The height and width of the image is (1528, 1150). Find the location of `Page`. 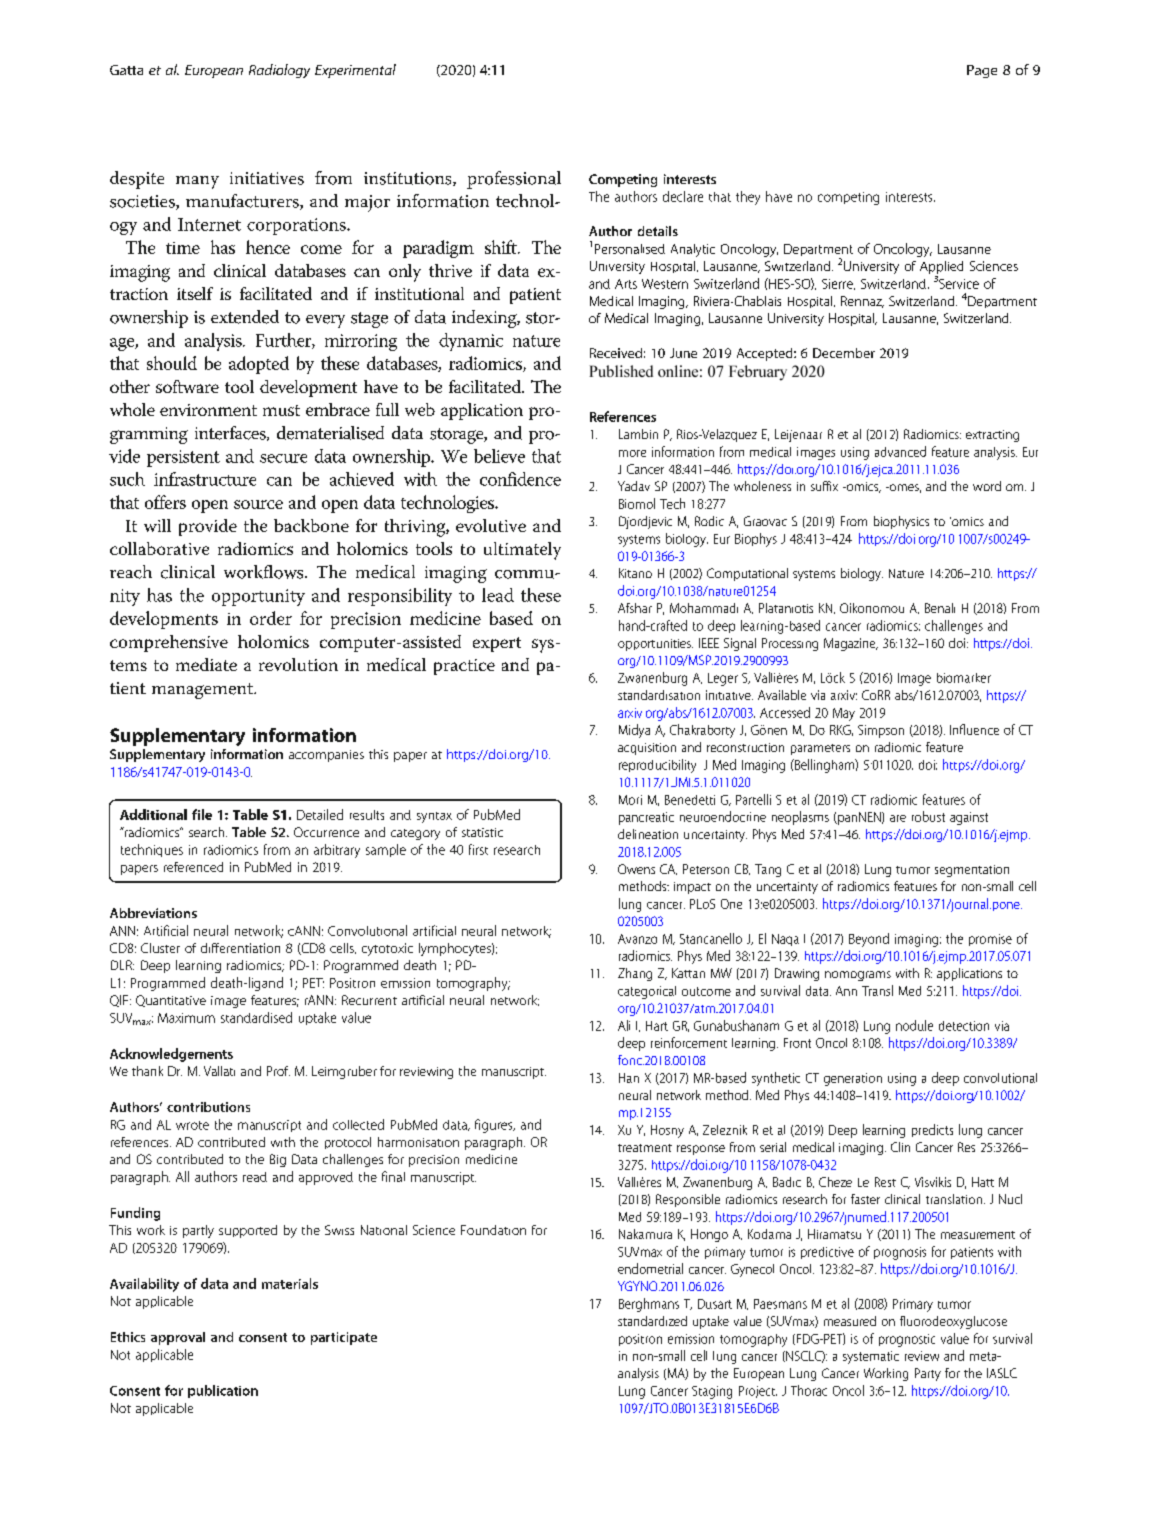

Page is located at coordinates (982, 71).
